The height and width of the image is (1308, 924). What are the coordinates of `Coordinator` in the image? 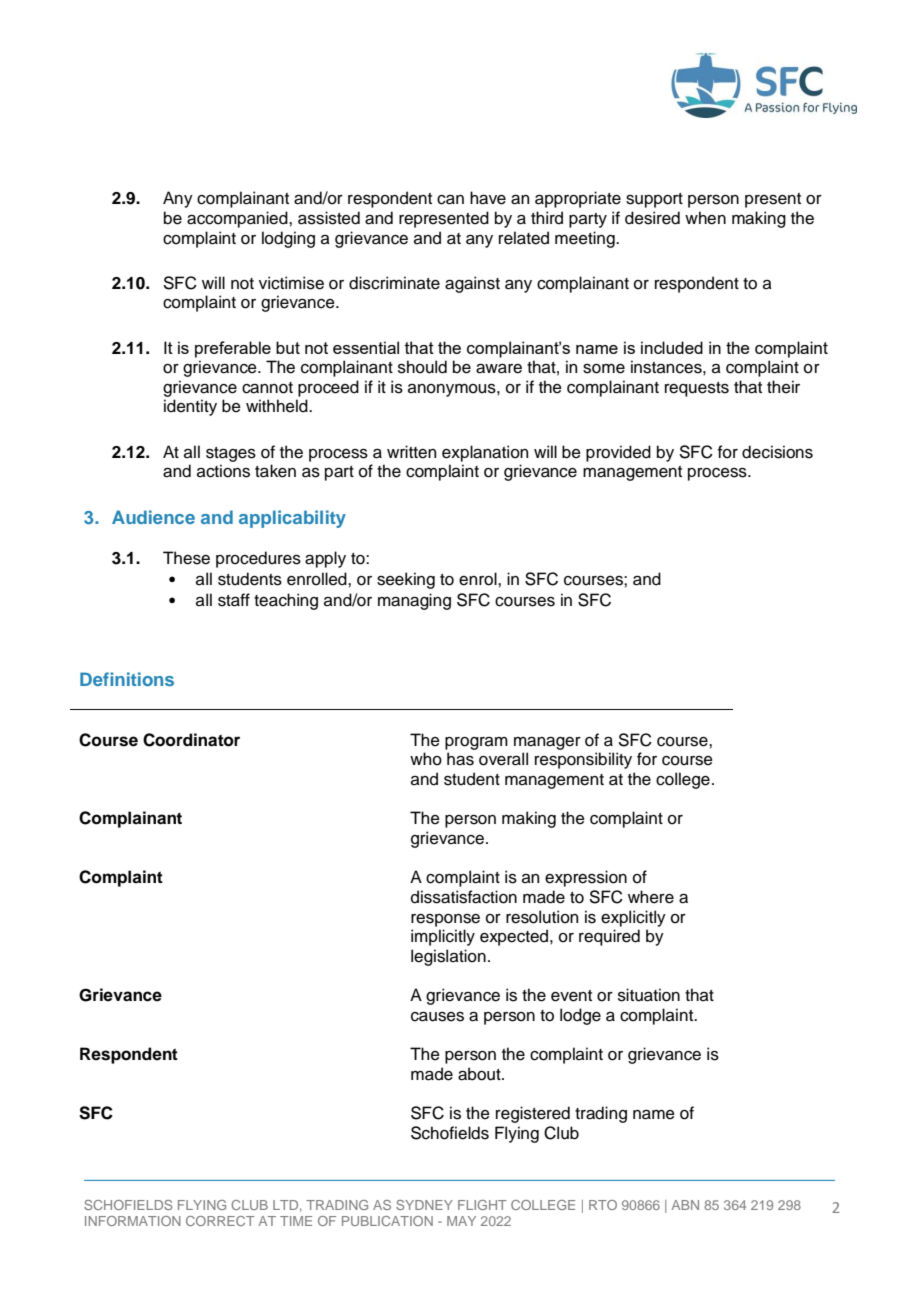 It's located at (191, 740).
